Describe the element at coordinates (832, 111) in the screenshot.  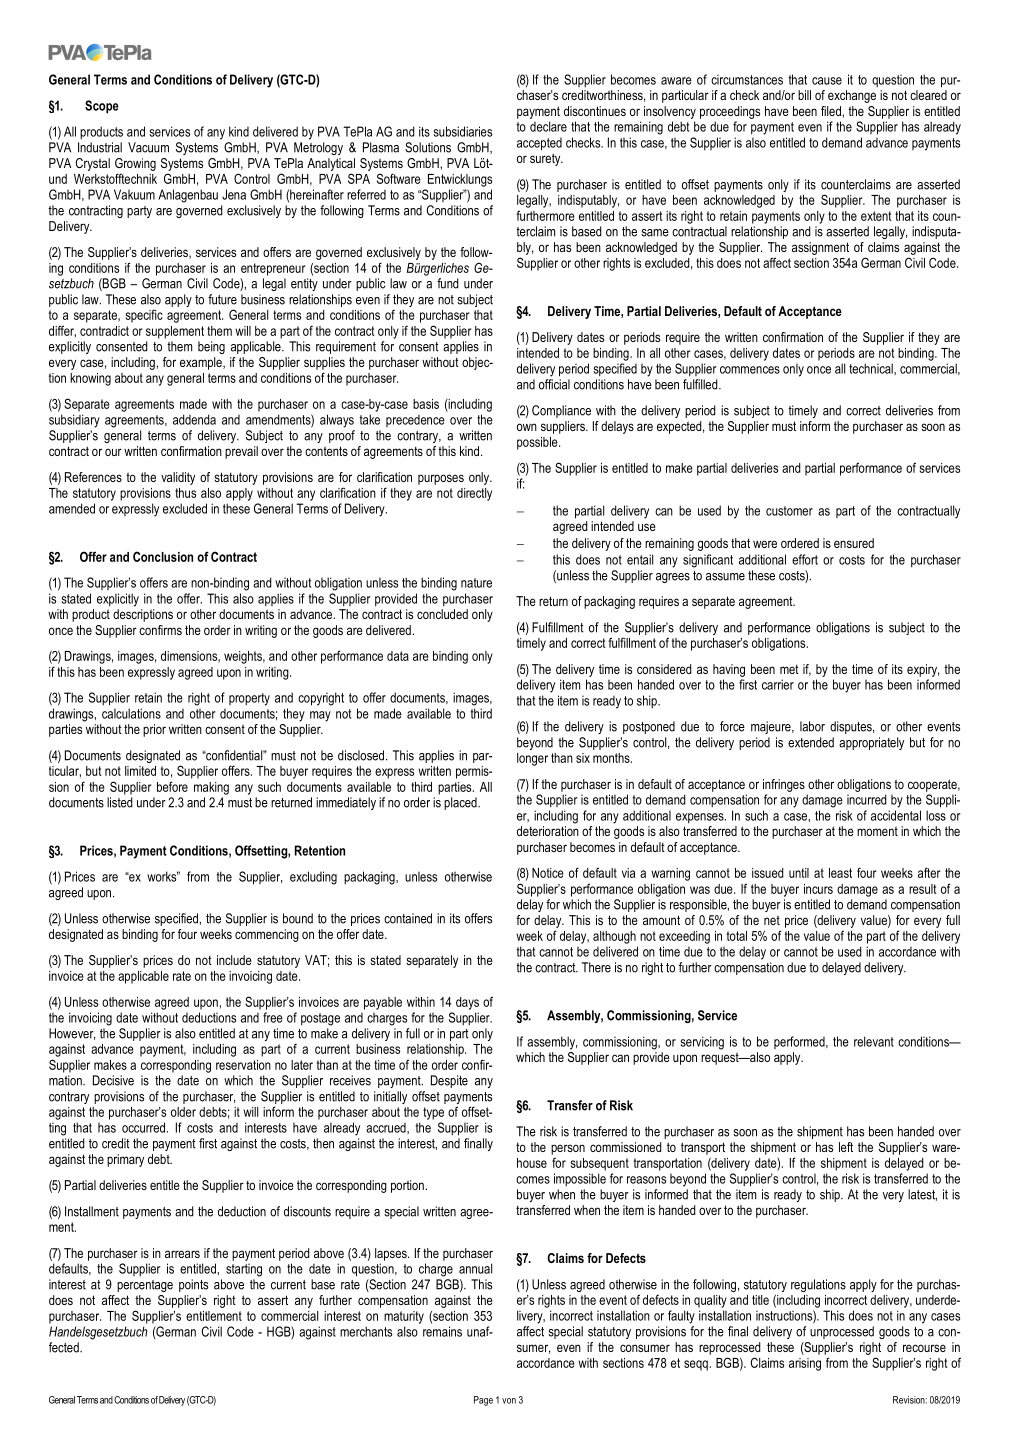
I see `filed` at that location.
